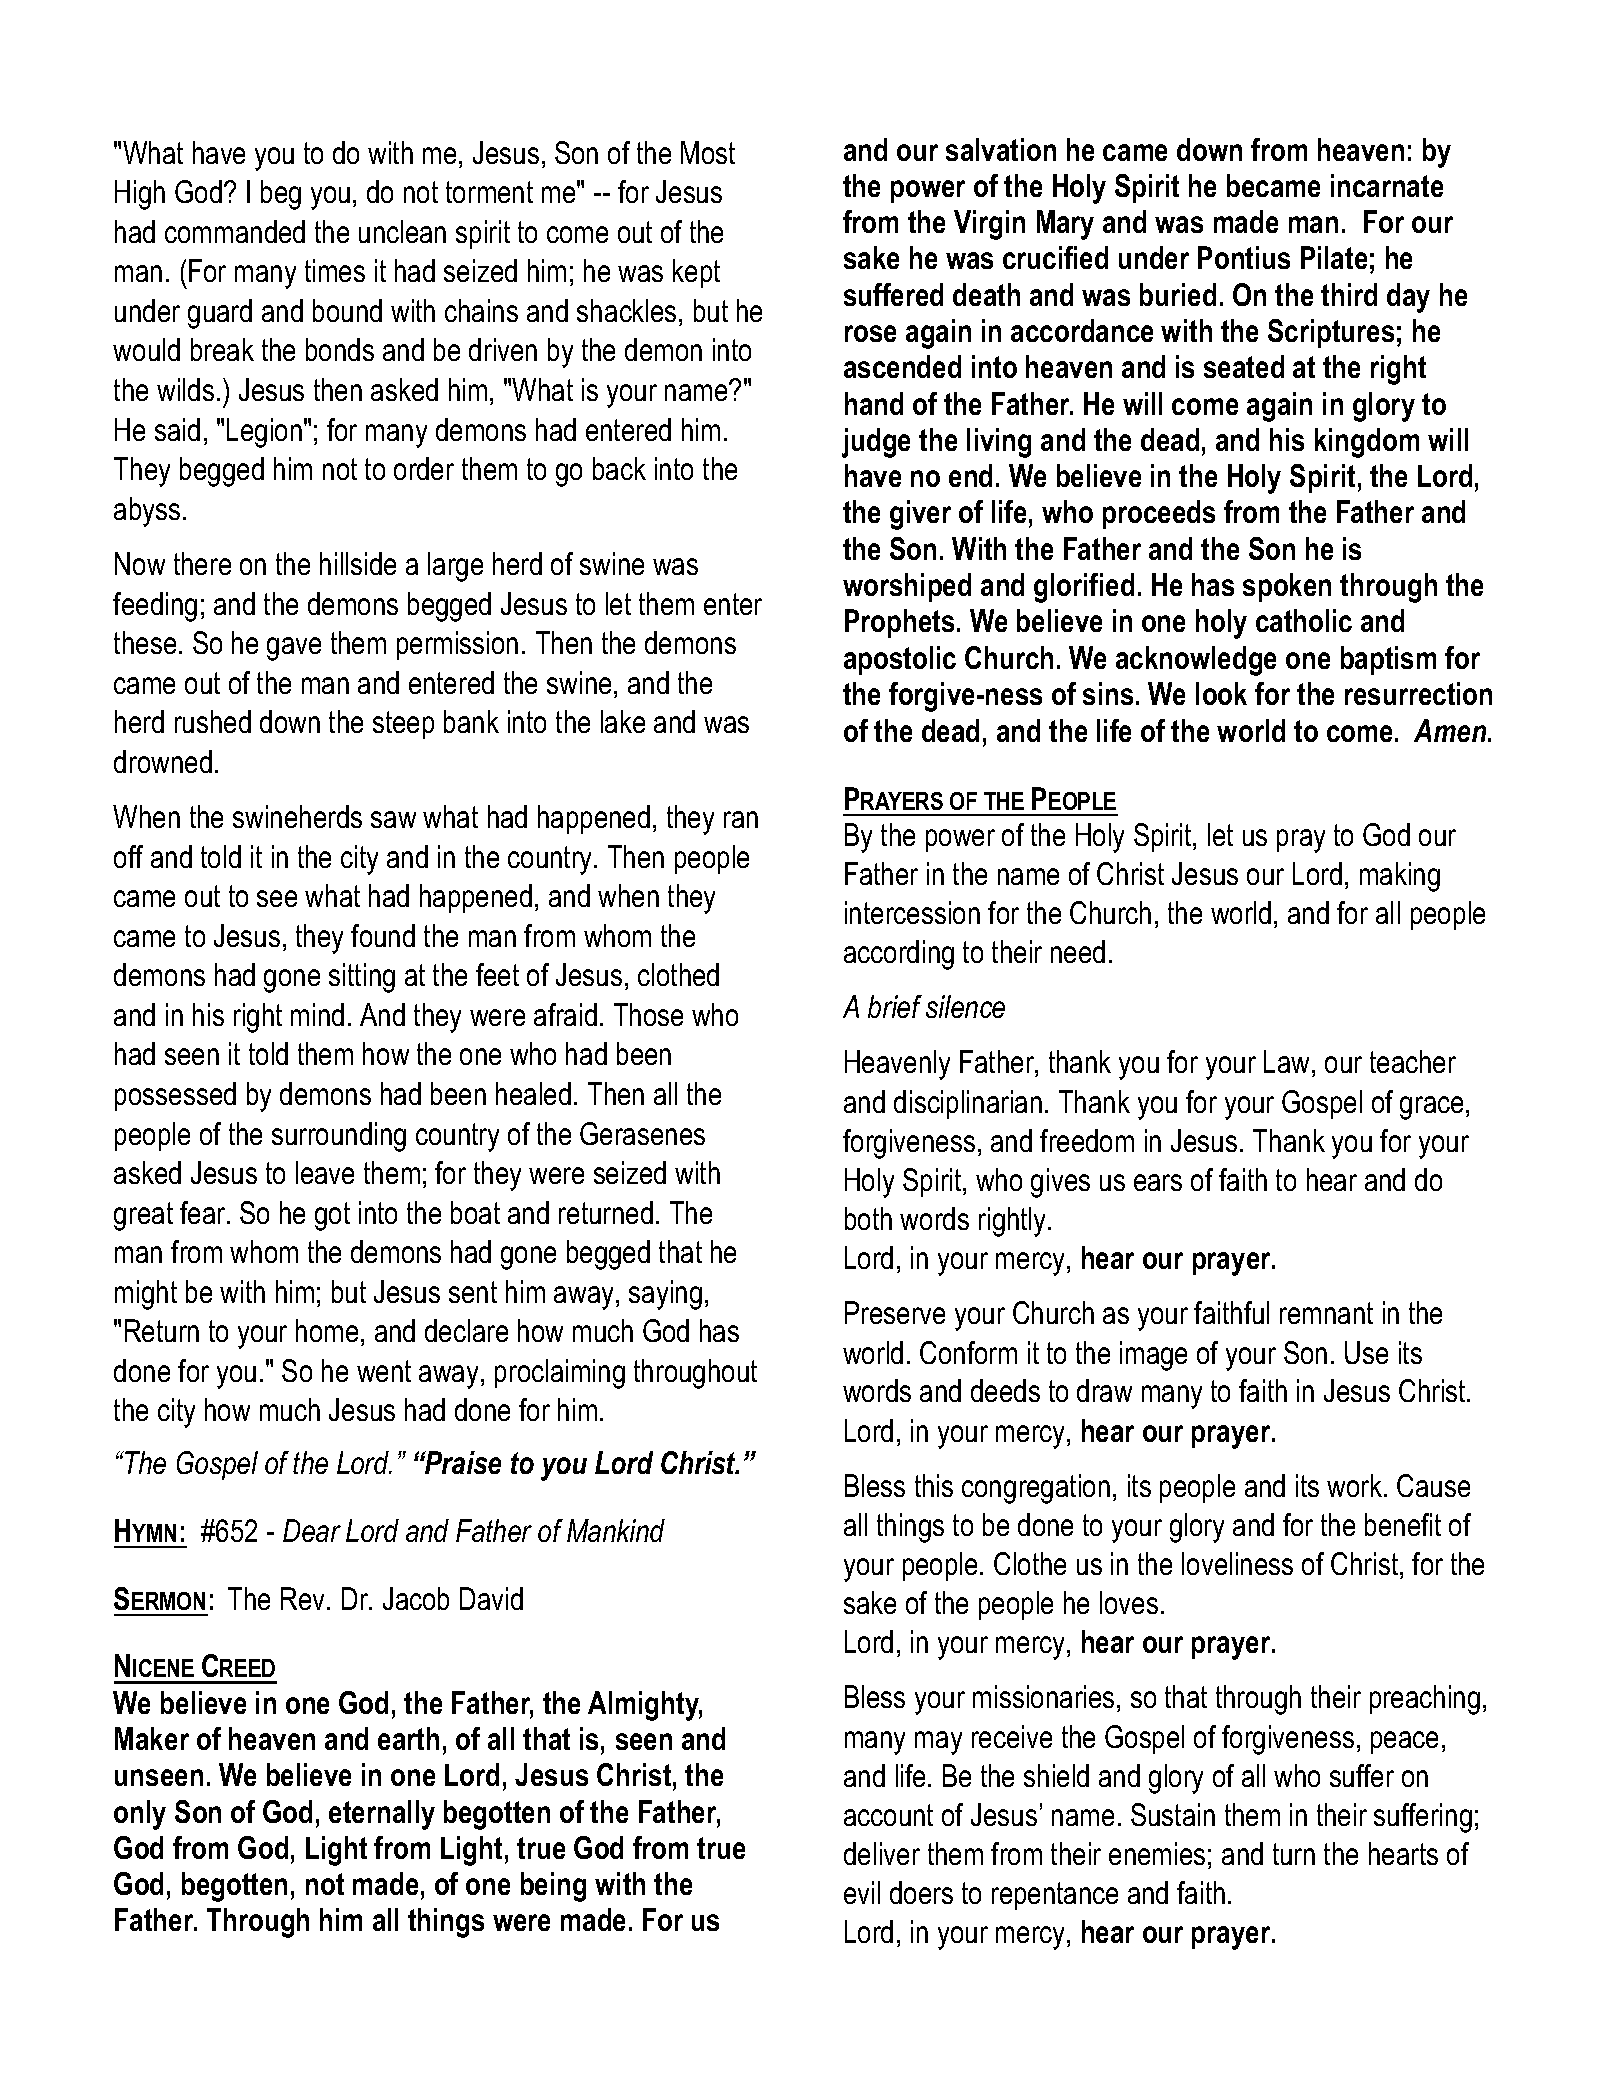 The width and height of the screenshot is (1614, 2088). I want to click on ran, so click(741, 819).
